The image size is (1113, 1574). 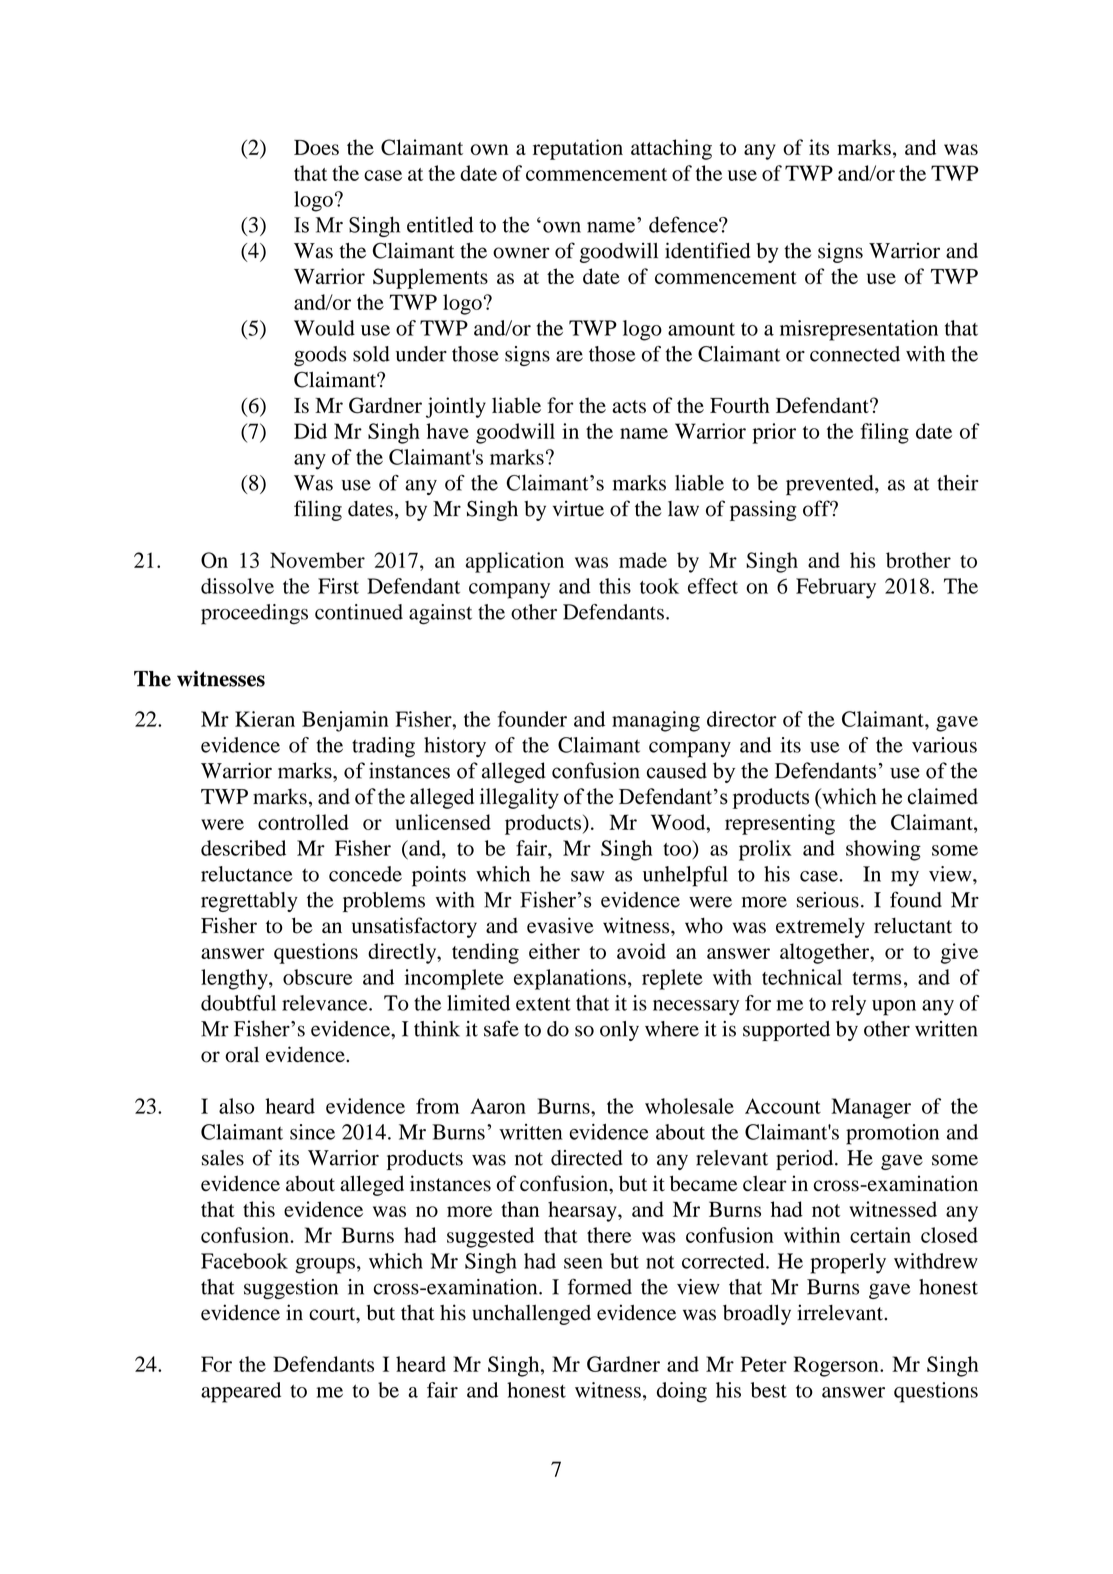 I want to click on explanations, so click(x=570, y=979).
